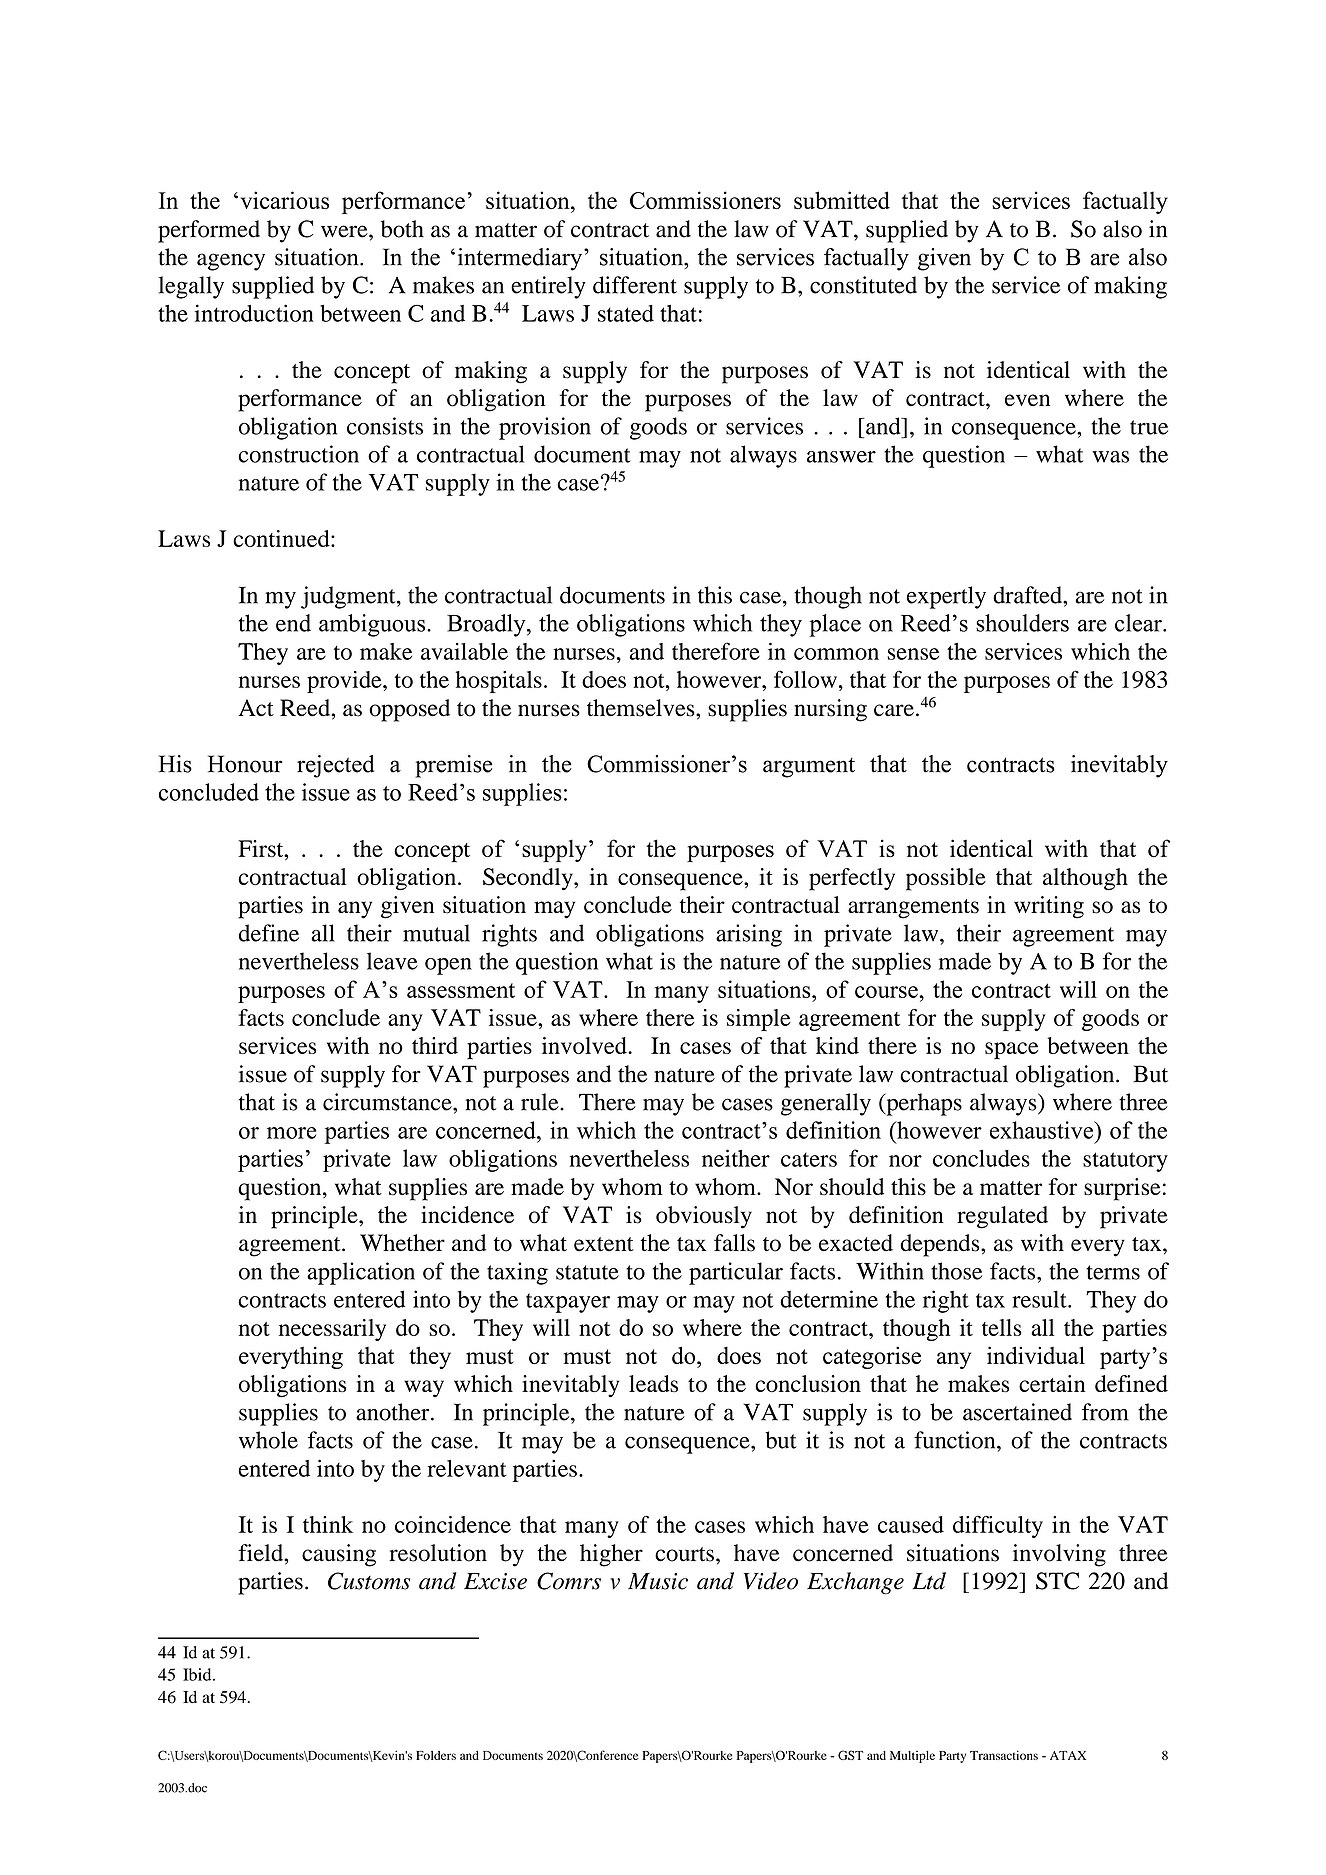 Image resolution: width=1326 pixels, height=1875 pixels. What do you see at coordinates (658, 1581) in the page?
I see `Music` at bounding box center [658, 1581].
